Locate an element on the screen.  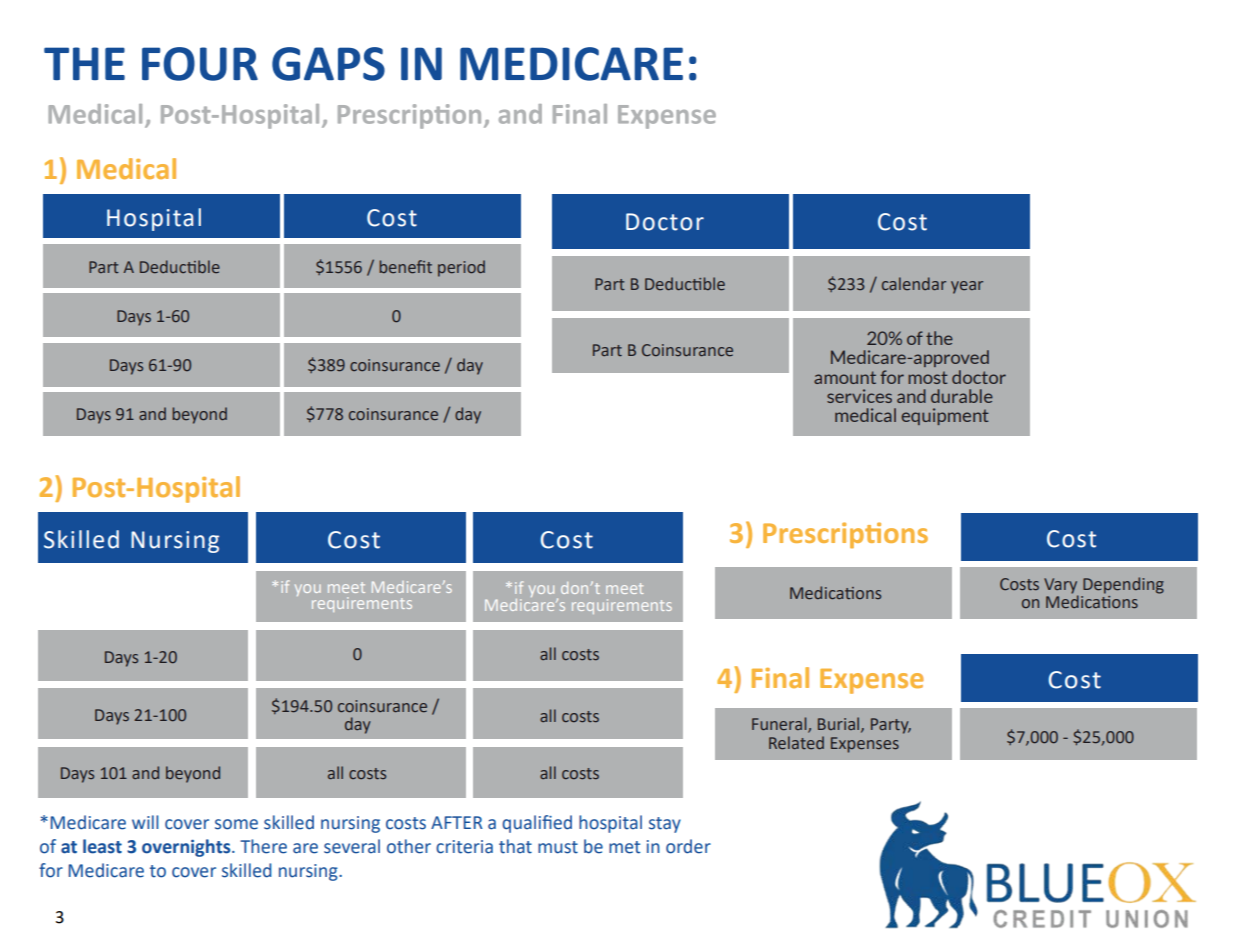
stay is located at coordinates (665, 825).
